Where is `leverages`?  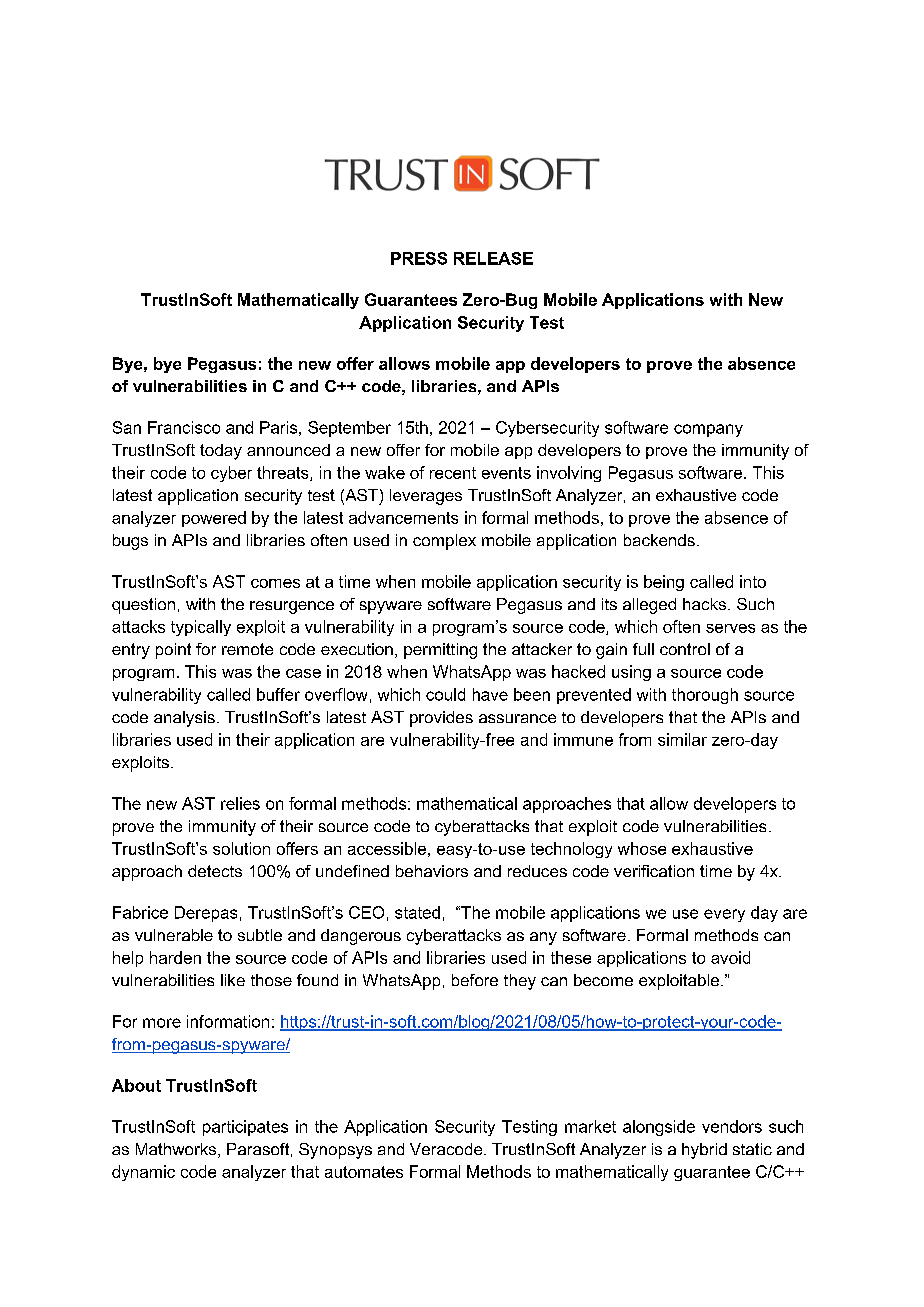
leverages is located at coordinates (426, 497).
